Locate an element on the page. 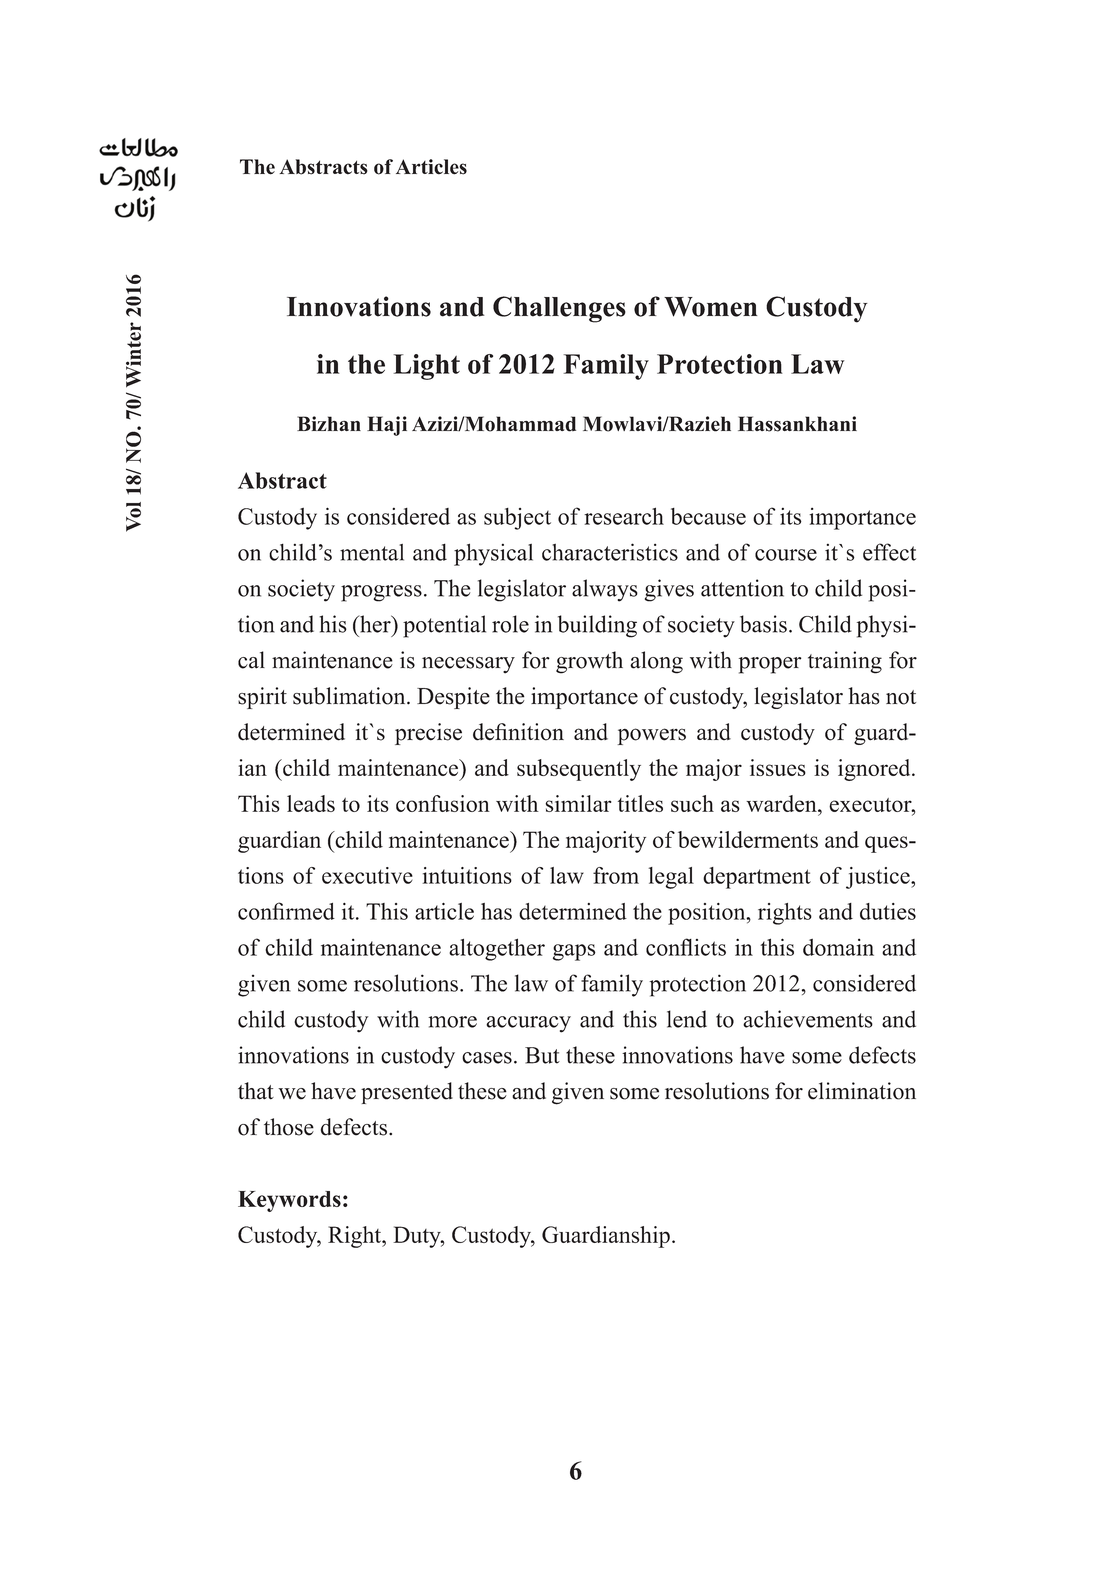 This page has height=1595, width=1120. Keywords is located at coordinates (289, 1201).
